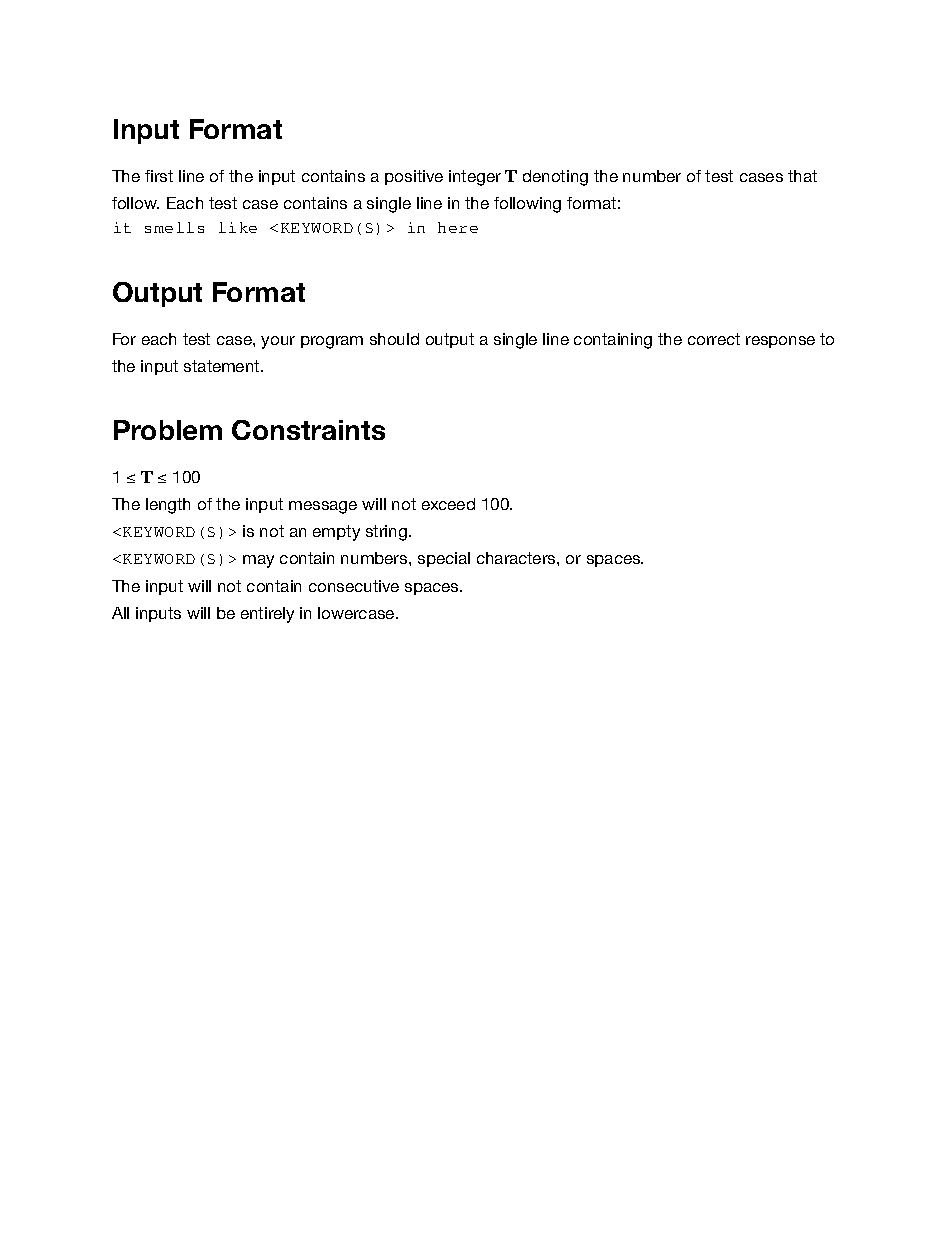 The image size is (952, 1233). I want to click on first, so click(159, 176).
